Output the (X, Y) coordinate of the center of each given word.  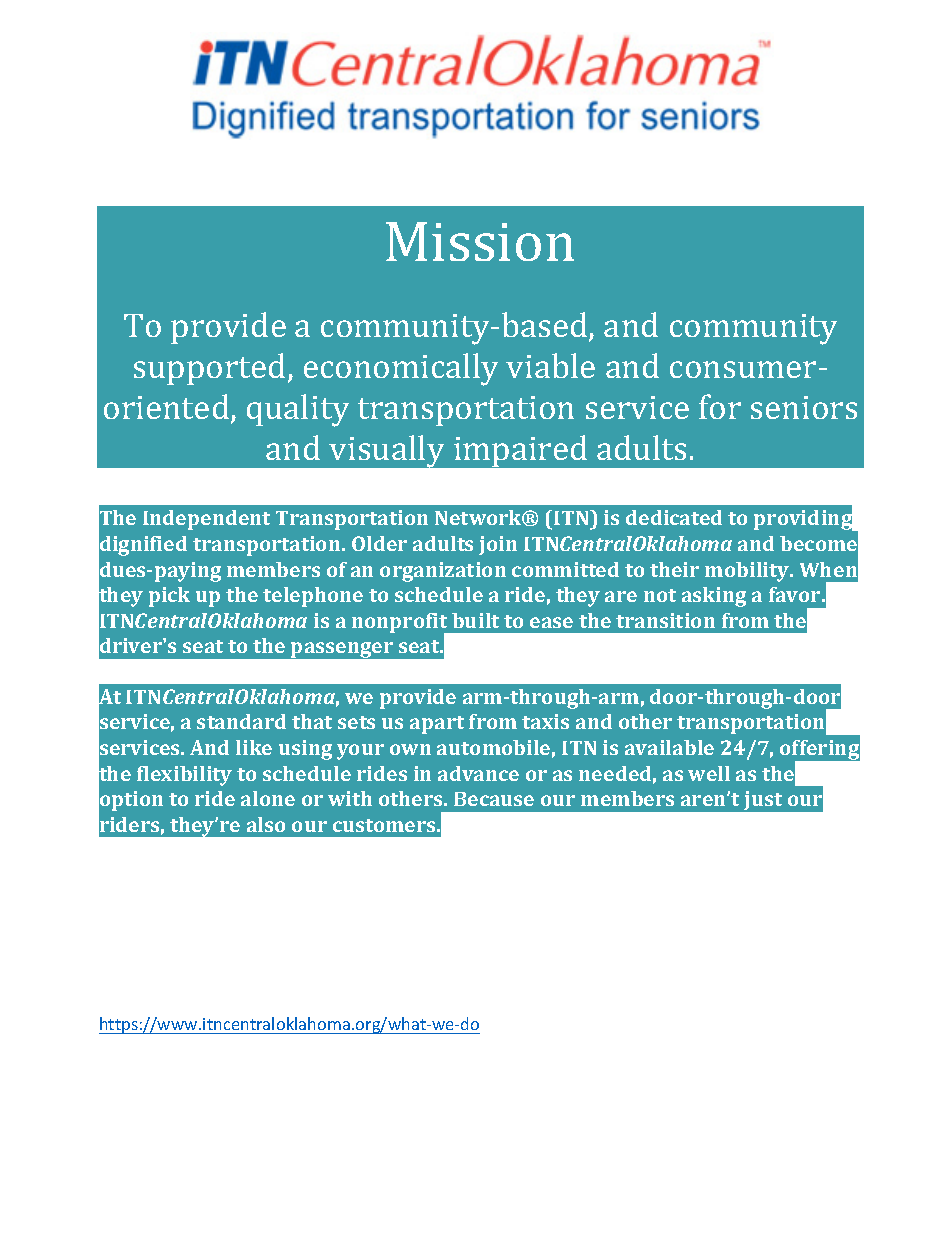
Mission (480, 241)
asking (714, 597)
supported (211, 369)
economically (401, 369)
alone (268, 798)
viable (550, 365)
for (720, 406)
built (475, 620)
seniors (804, 407)
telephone (313, 597)
